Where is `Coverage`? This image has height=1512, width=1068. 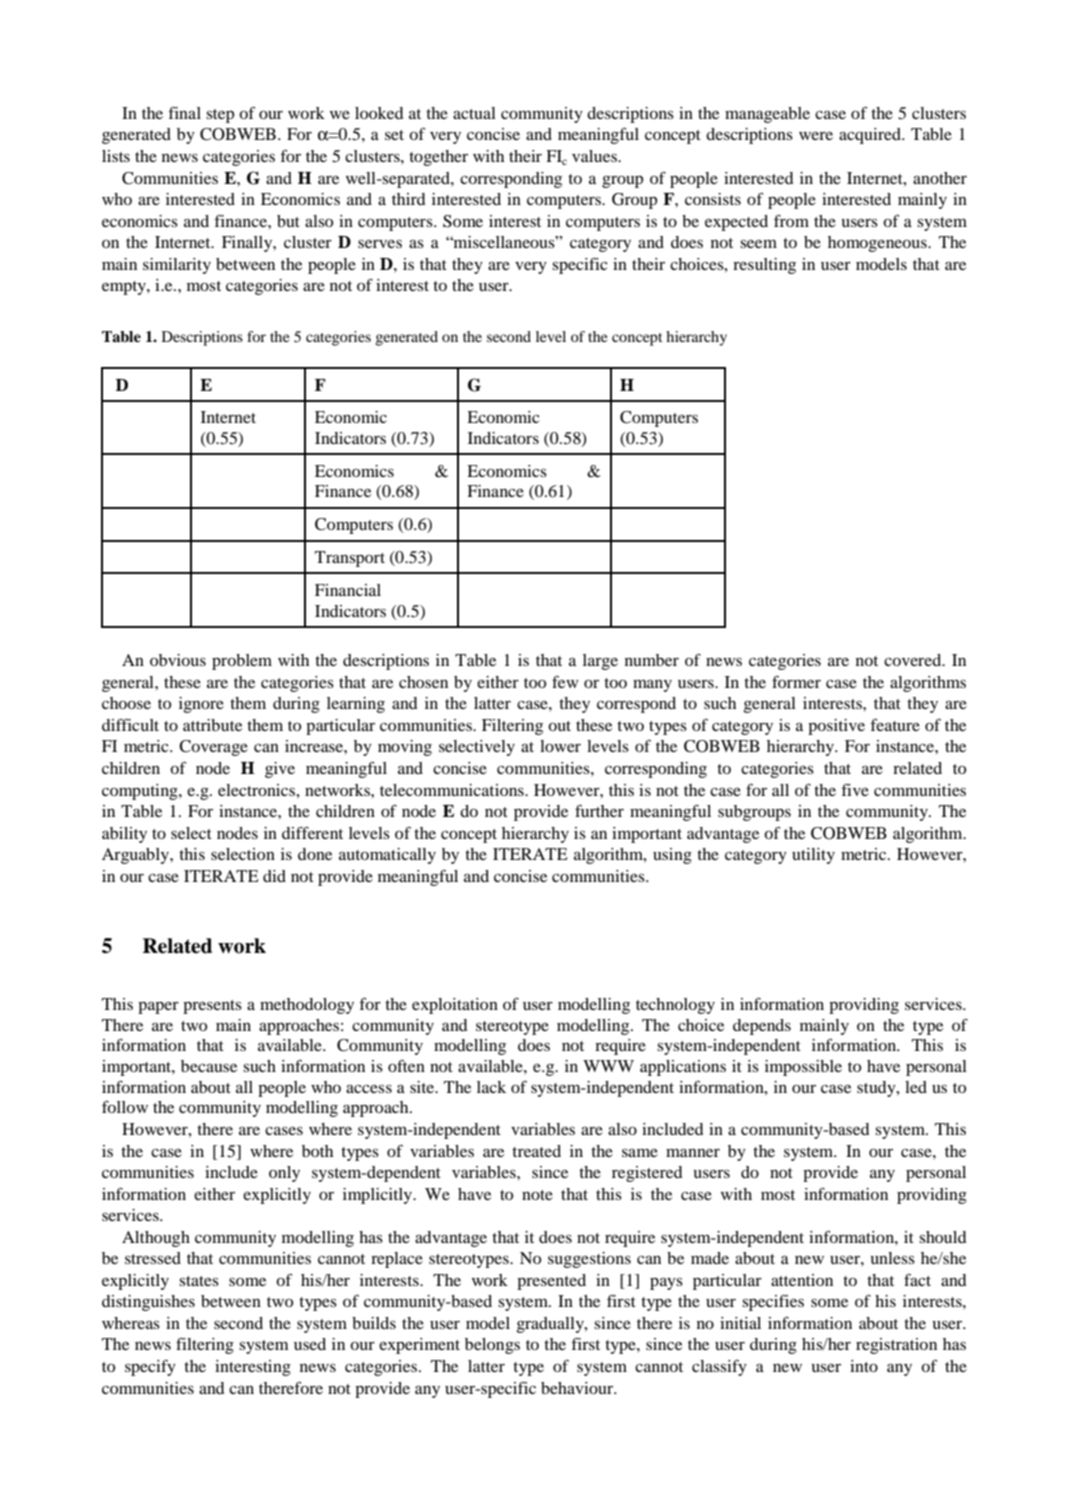
Coverage is located at coordinates (213, 748).
